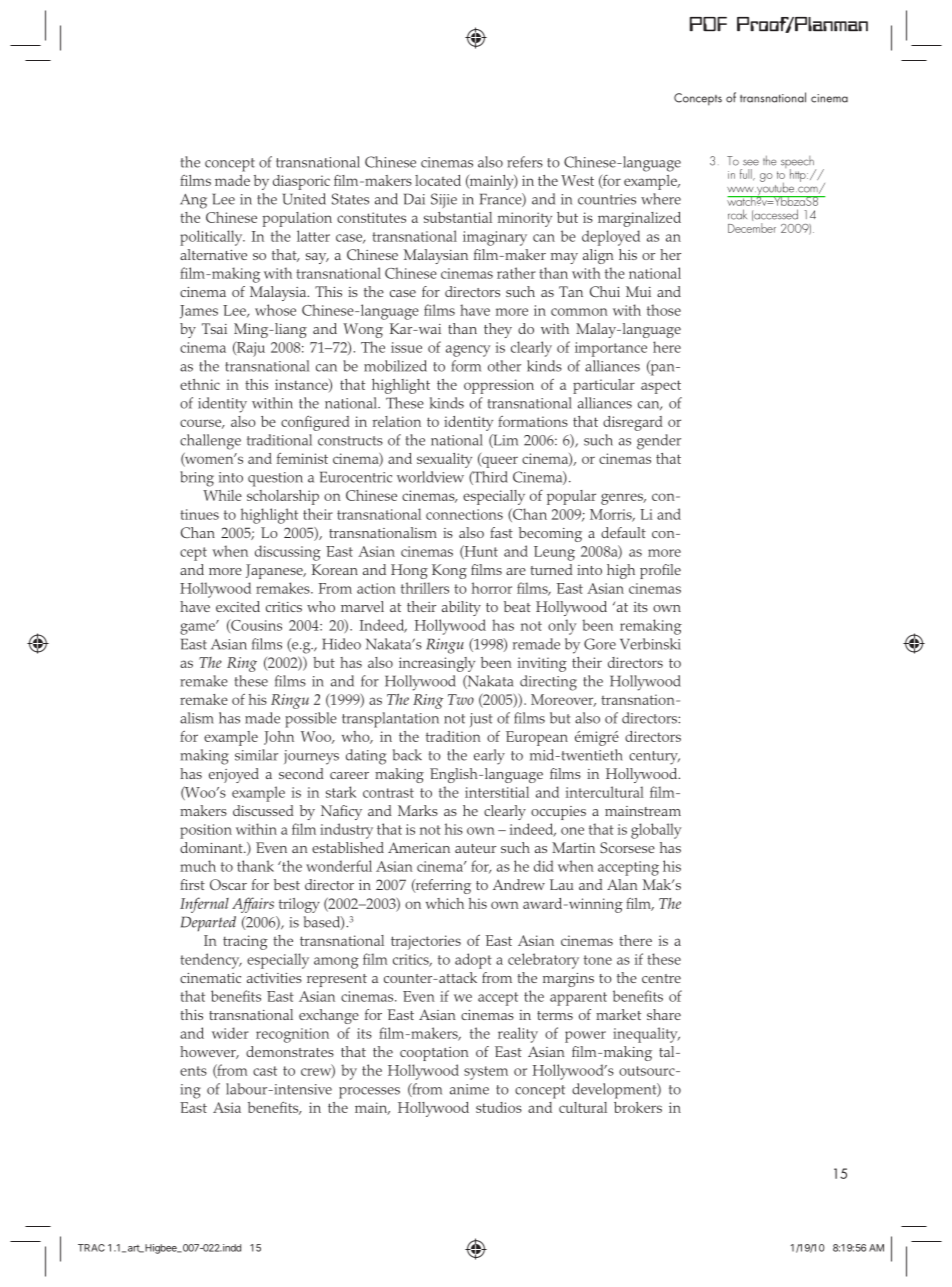 The width and height of the screenshot is (952, 1287). Describe the element at coordinates (486, 1073) in the screenshot. I see `system` at that location.
